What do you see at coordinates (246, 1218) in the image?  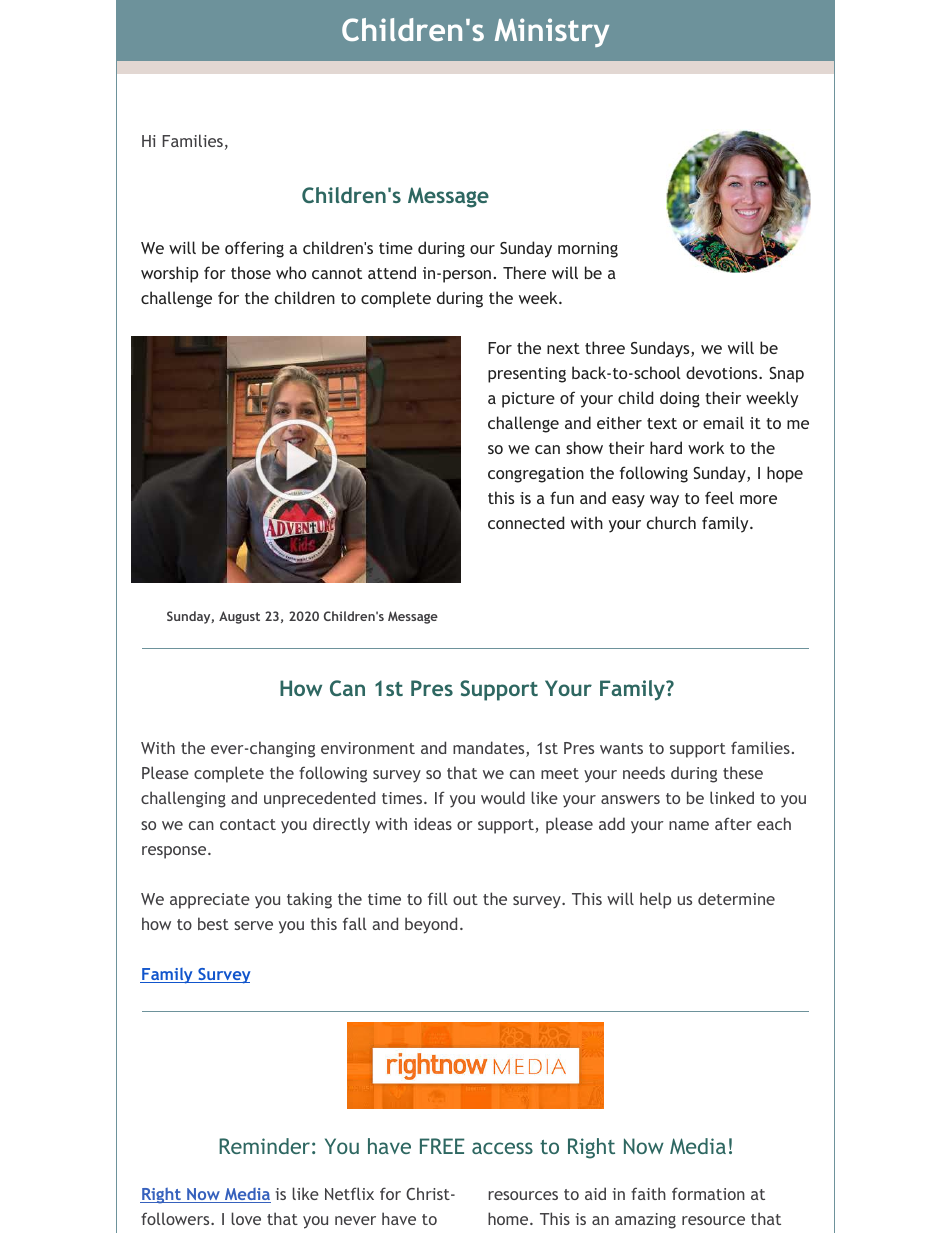 I see `love` at bounding box center [246, 1218].
